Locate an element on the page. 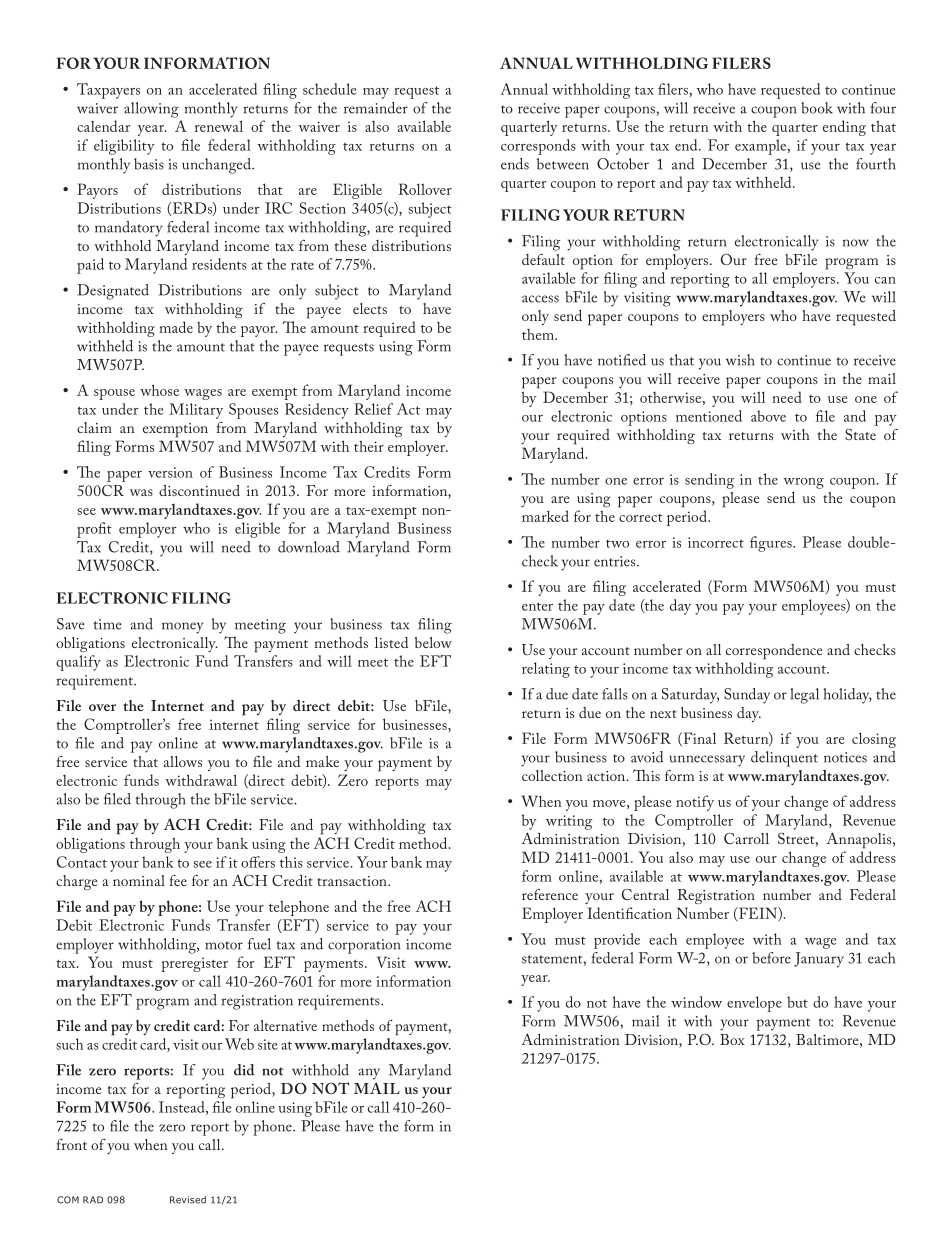  Revised is located at coordinates (188, 1200).
